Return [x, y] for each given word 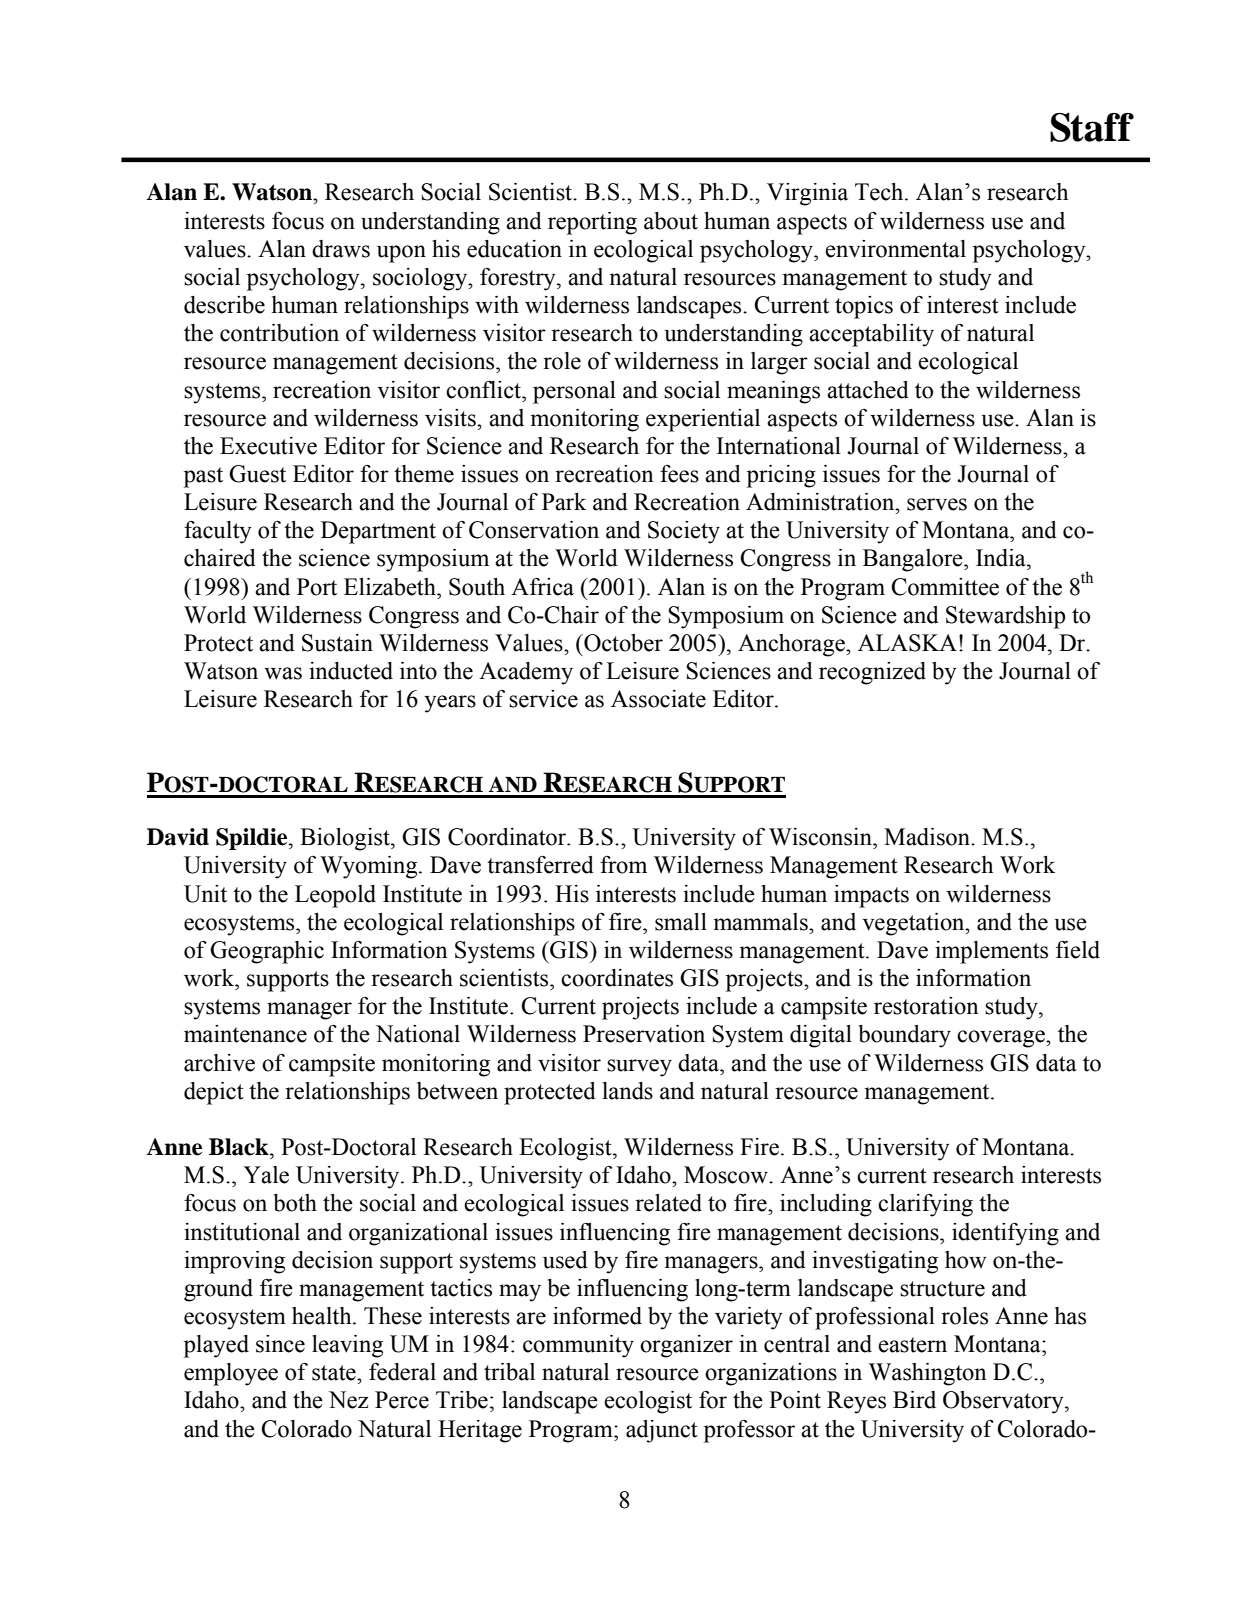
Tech [880, 192]
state [335, 1373]
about [671, 221]
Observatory [1004, 1402]
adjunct [662, 1431]
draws [341, 249]
